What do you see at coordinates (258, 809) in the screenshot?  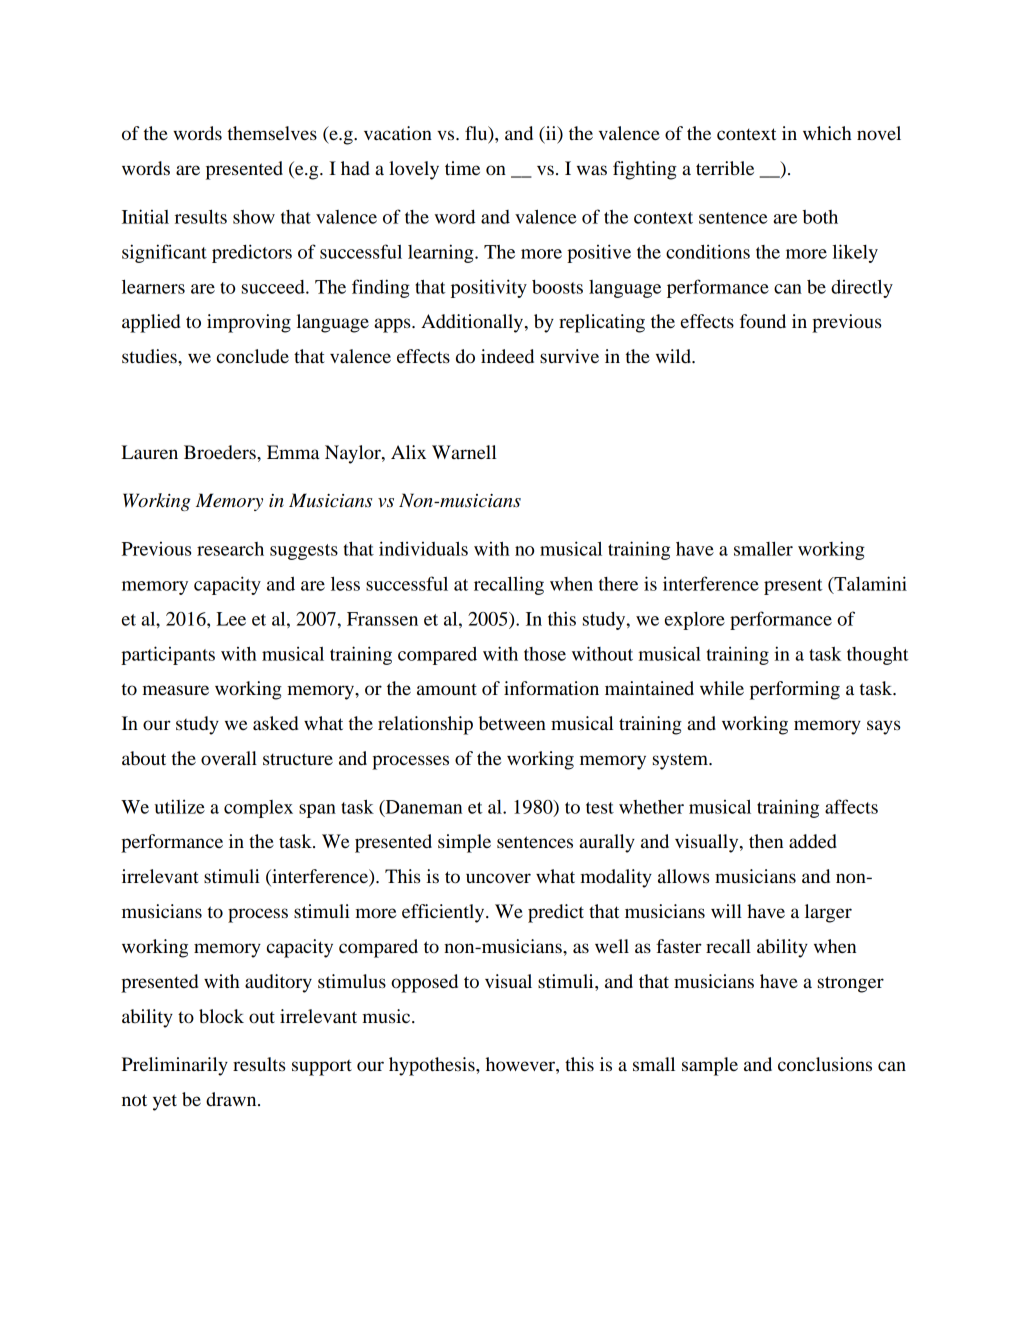 I see `complex` at bounding box center [258, 809].
